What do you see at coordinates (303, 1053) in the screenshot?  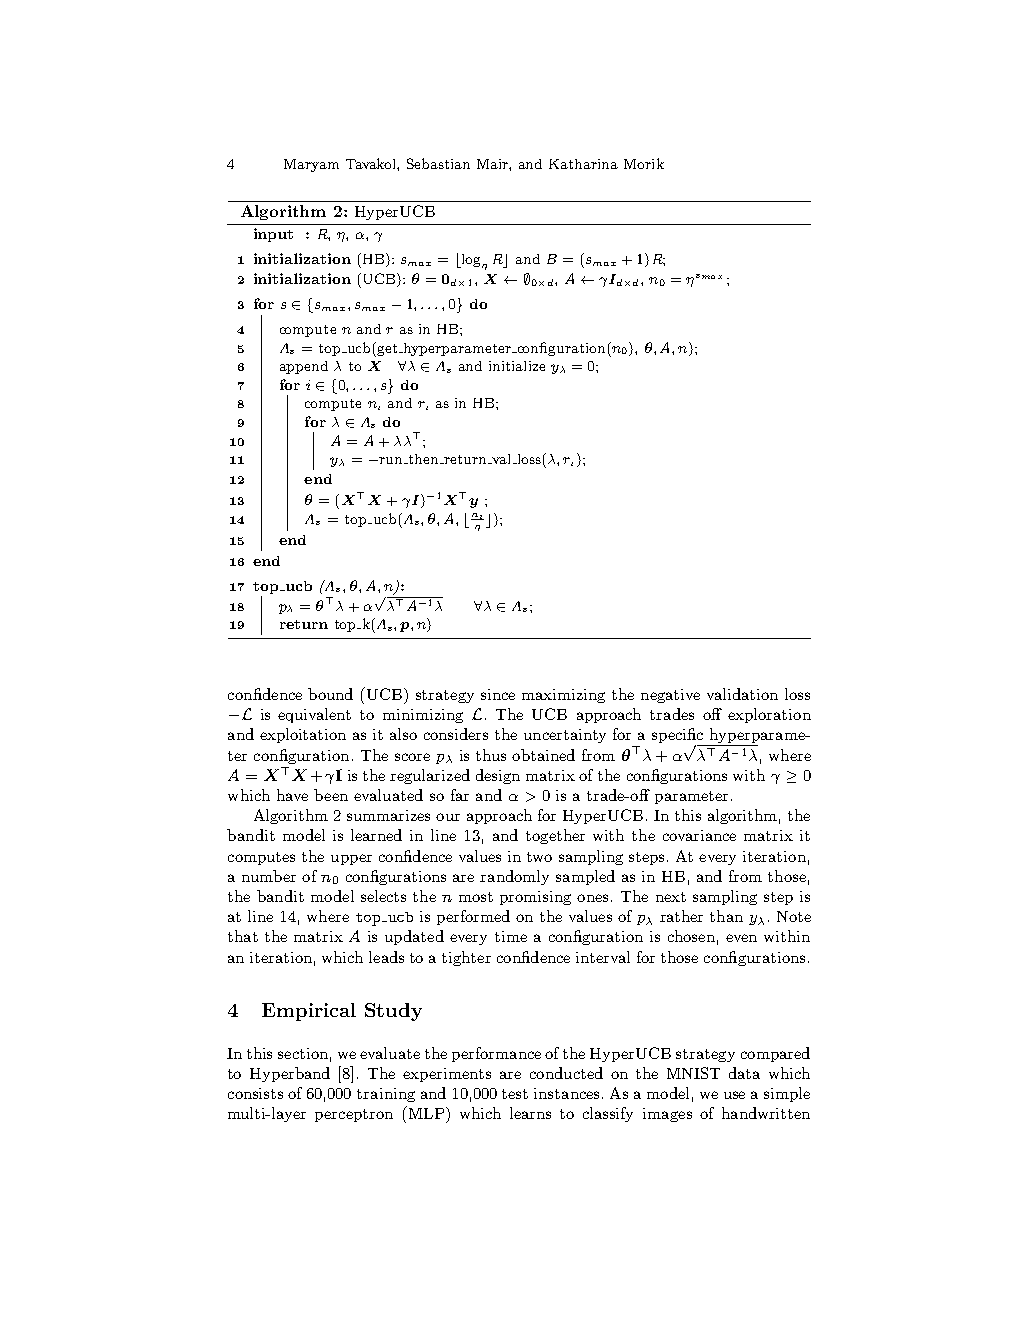 I see `section` at bounding box center [303, 1053].
